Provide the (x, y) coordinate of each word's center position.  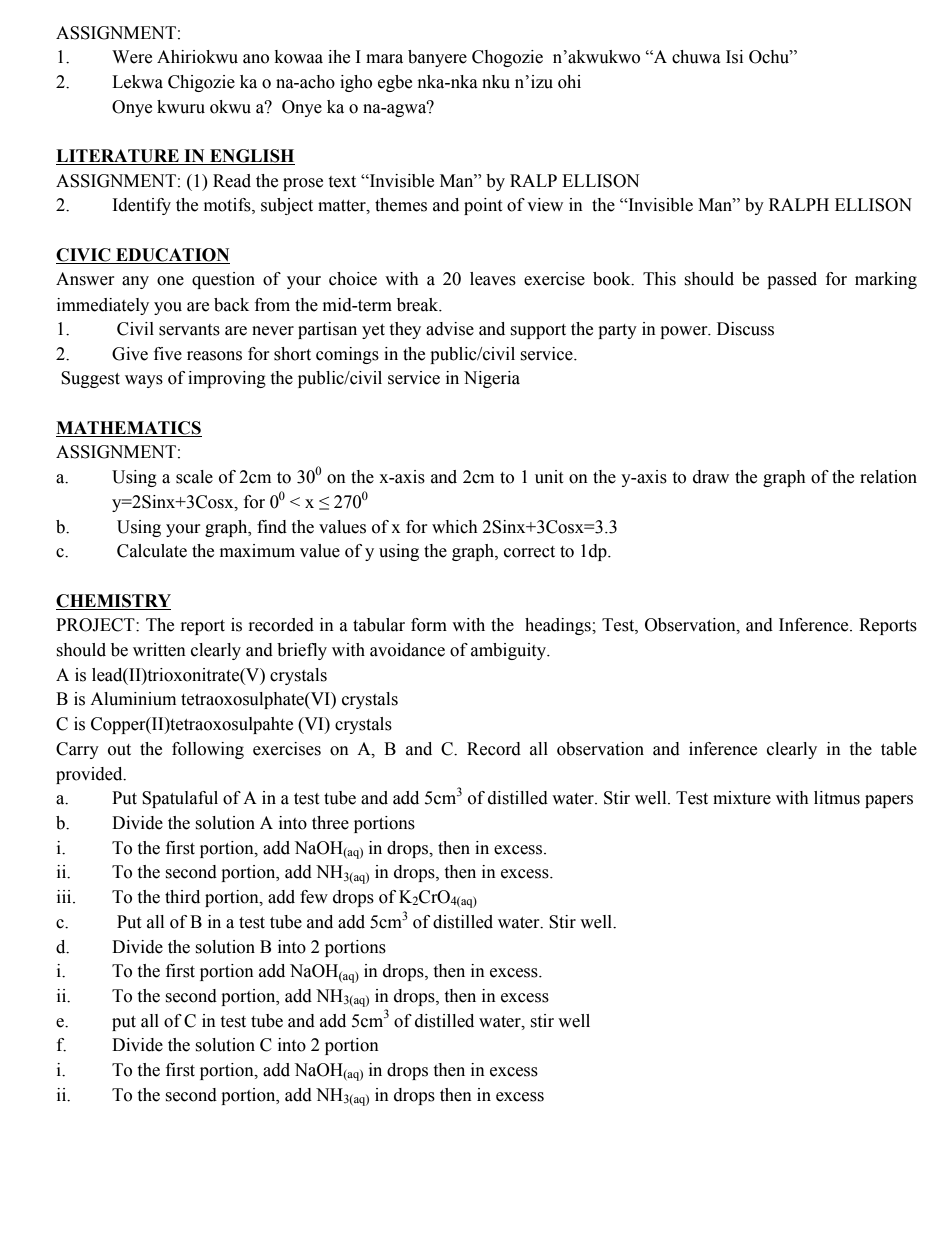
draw (711, 477)
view (545, 205)
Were (132, 57)
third (182, 897)
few (314, 897)
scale (194, 477)
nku (496, 82)
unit (549, 477)
